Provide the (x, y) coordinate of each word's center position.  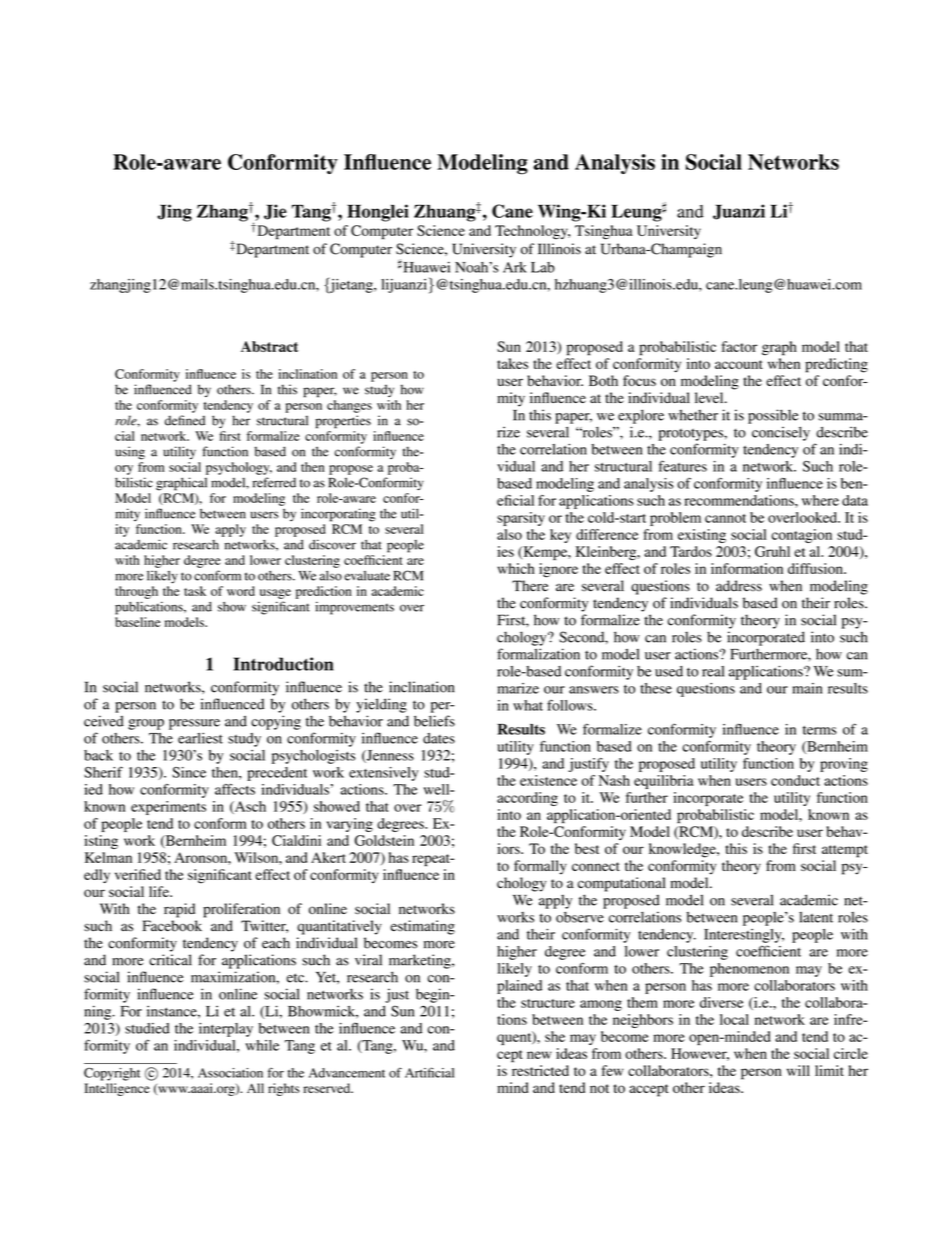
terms (820, 730)
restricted (540, 1070)
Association (230, 1073)
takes (512, 363)
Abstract (269, 346)
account (739, 364)
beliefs (434, 721)
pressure (194, 724)
